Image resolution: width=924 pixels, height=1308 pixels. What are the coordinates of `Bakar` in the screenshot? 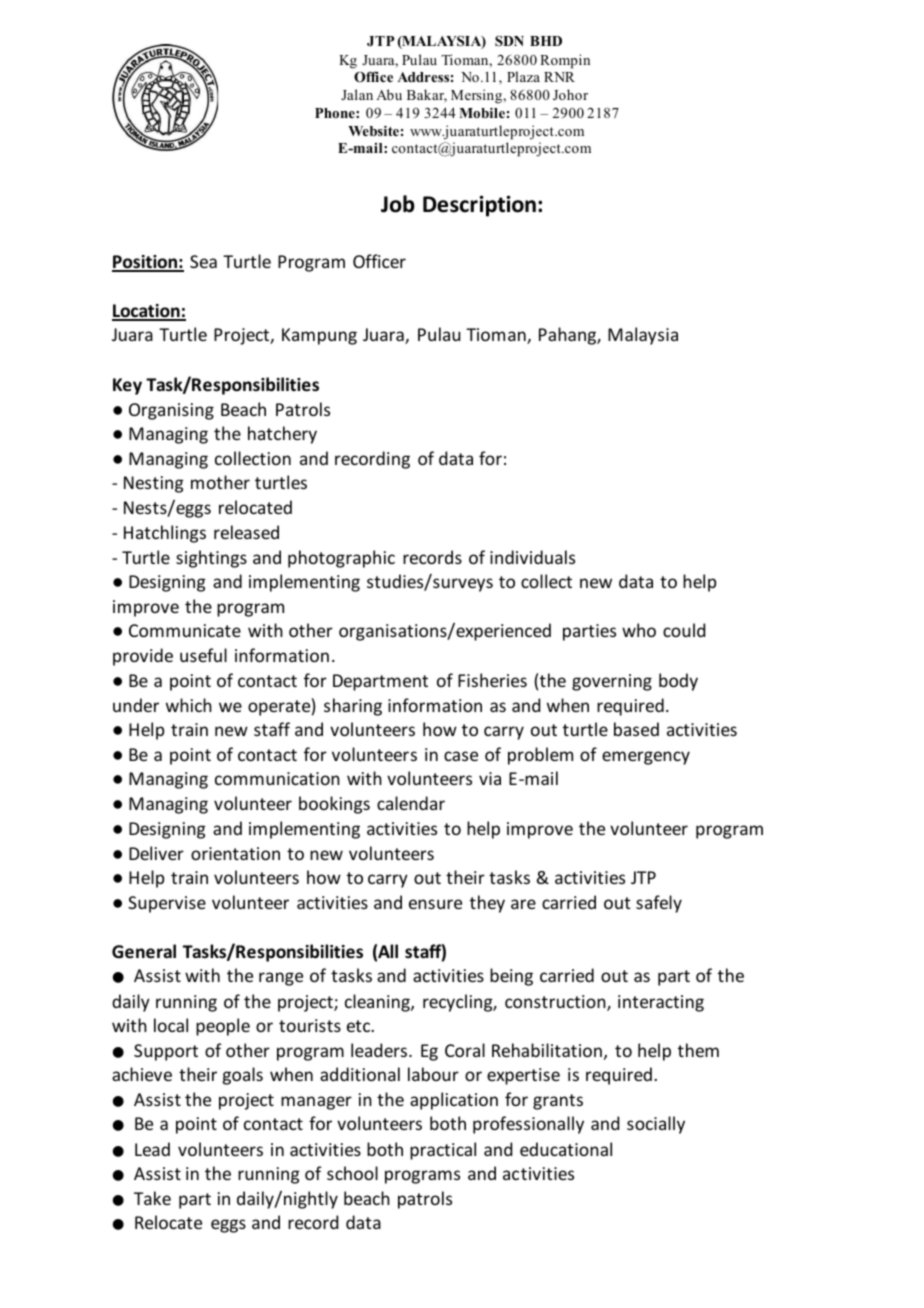 It's located at (427, 96).
